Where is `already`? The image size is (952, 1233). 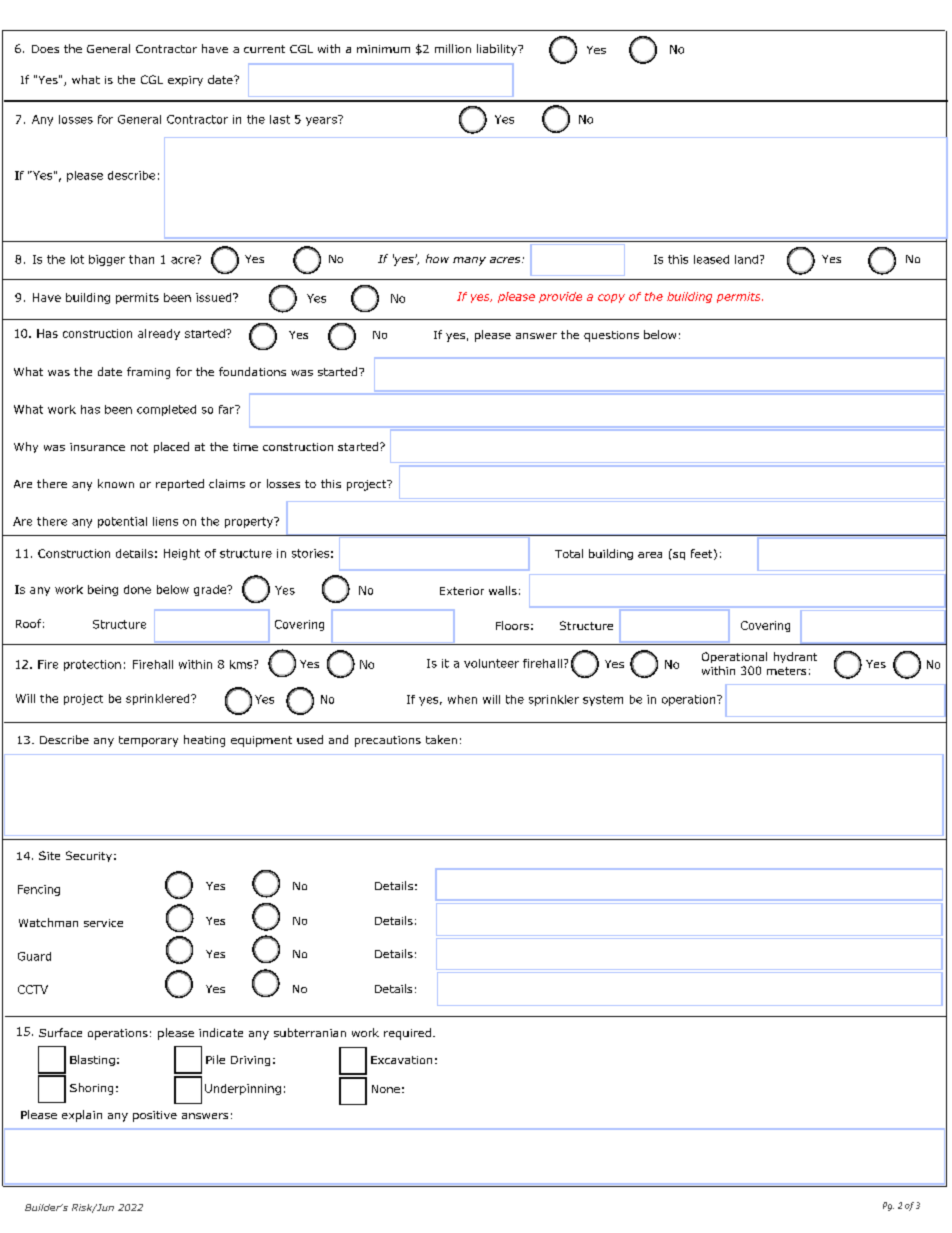
already is located at coordinates (159, 334).
